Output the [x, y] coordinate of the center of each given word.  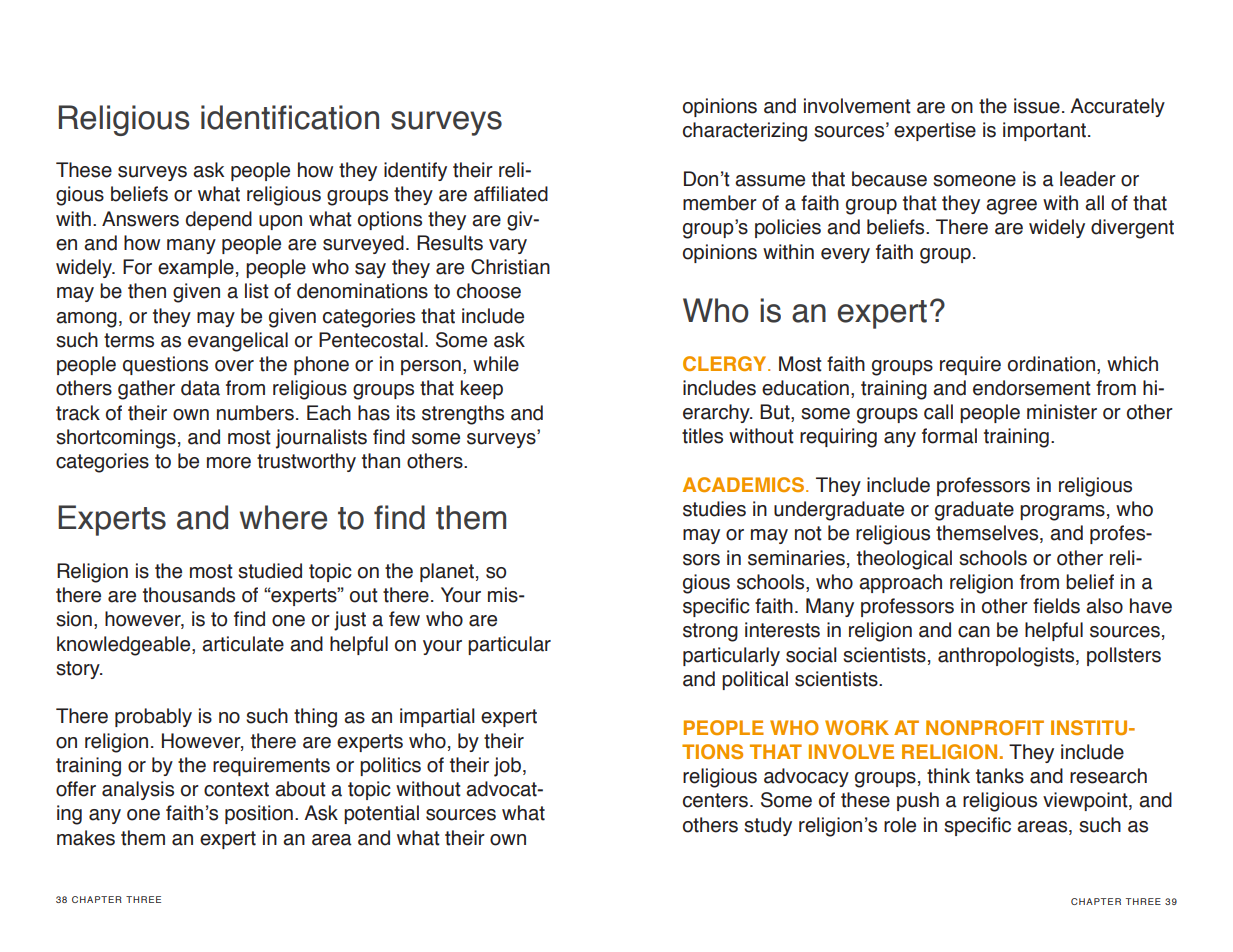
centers [717, 800]
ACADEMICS [745, 484]
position [259, 814]
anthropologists [1007, 657]
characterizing [745, 132]
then [147, 291]
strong [710, 632]
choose [489, 291]
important [1046, 131]
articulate [243, 644]
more [229, 463]
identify [415, 171]
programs [1062, 513]
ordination [1051, 364]
